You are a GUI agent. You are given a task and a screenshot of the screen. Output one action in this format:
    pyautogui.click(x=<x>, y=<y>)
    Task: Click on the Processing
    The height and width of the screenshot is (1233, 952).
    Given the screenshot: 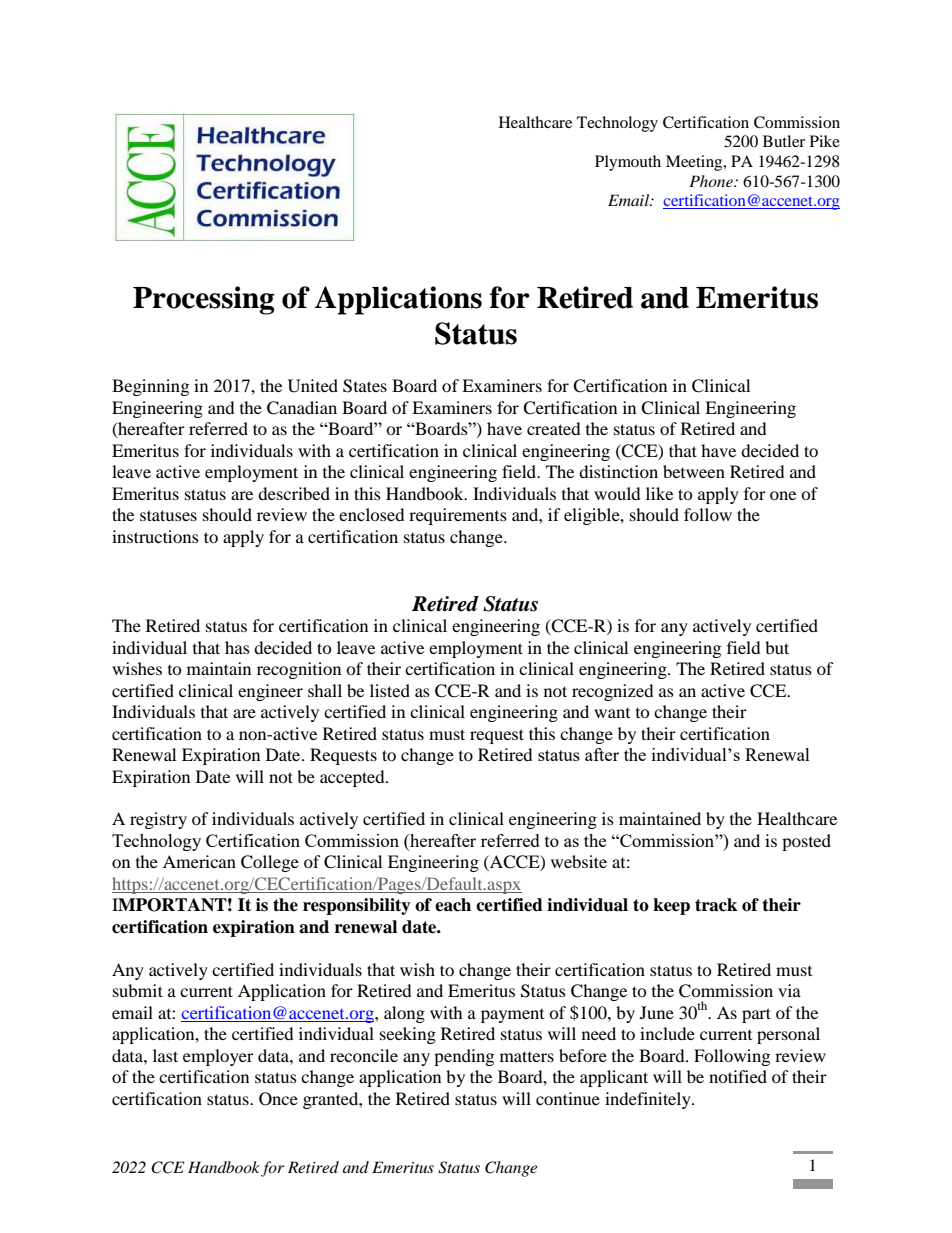 What is the action you would take?
    pyautogui.click(x=203, y=300)
